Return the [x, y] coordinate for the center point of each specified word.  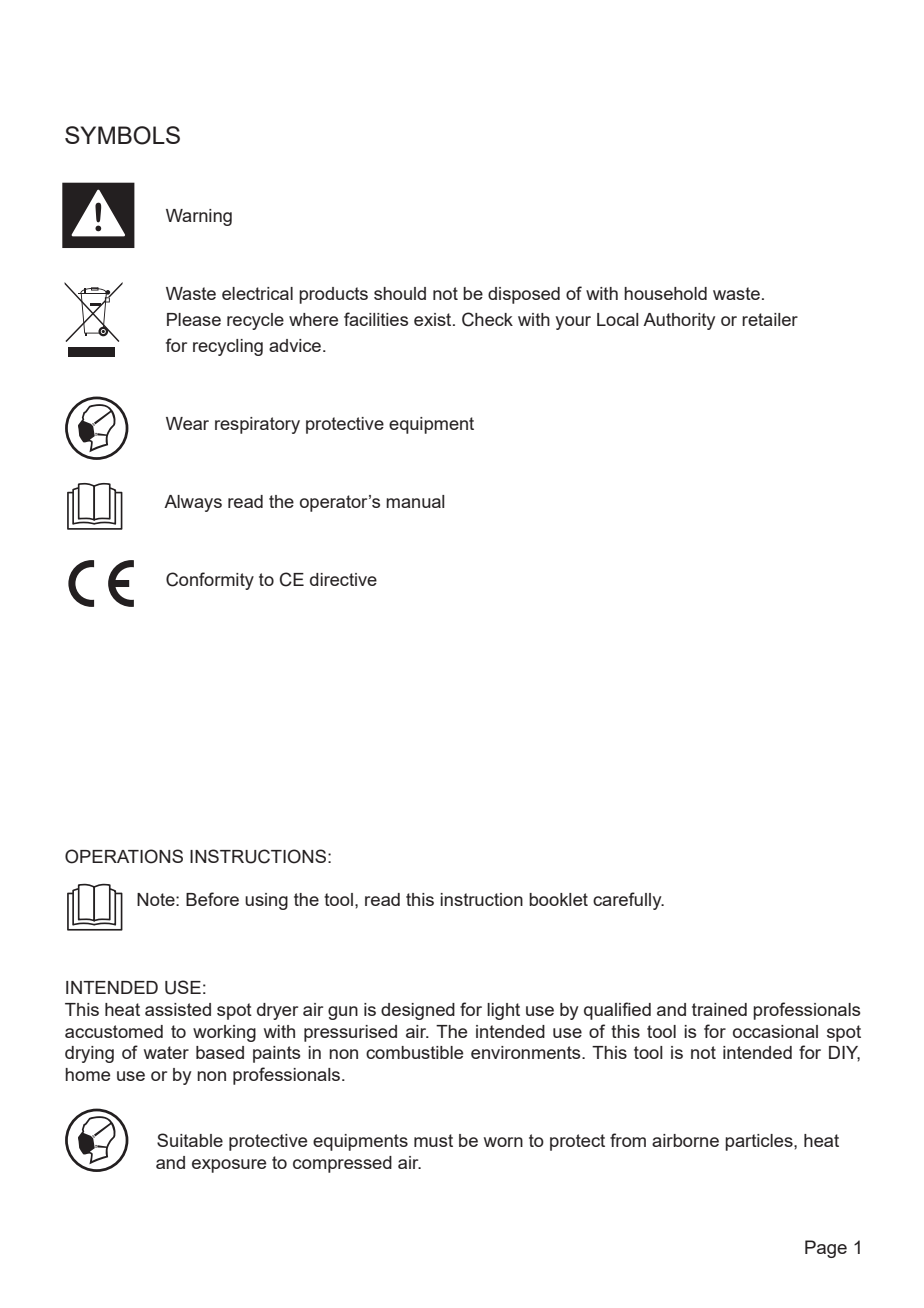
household [665, 293]
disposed [524, 295]
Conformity [210, 581]
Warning [199, 217]
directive [343, 579]
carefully [628, 901]
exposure [229, 1166]
